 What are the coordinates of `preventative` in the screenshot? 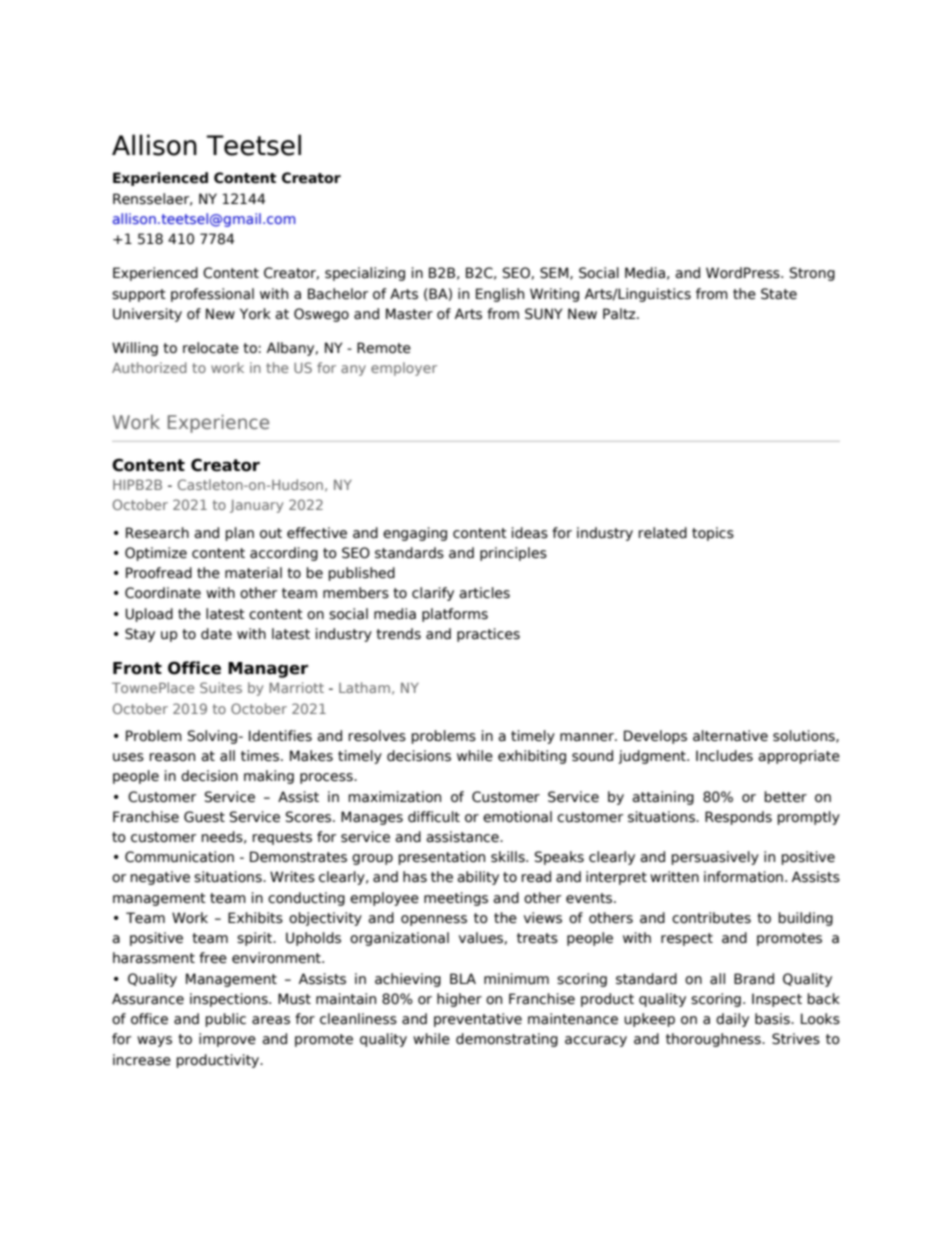 It's located at (478, 1020).
